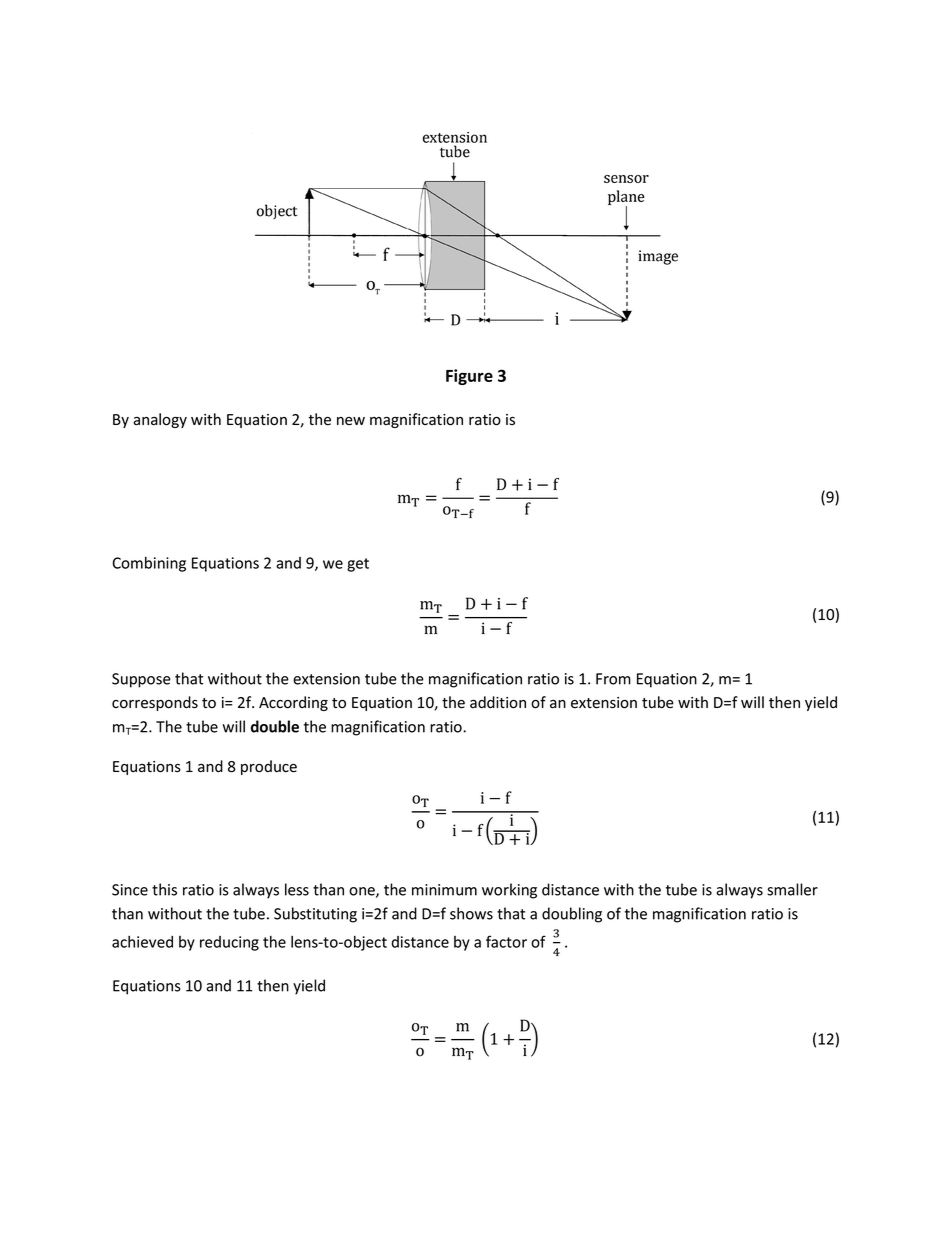 Image resolution: width=952 pixels, height=1233 pixels. What do you see at coordinates (141, 680) in the screenshot?
I see `Suppose` at bounding box center [141, 680].
